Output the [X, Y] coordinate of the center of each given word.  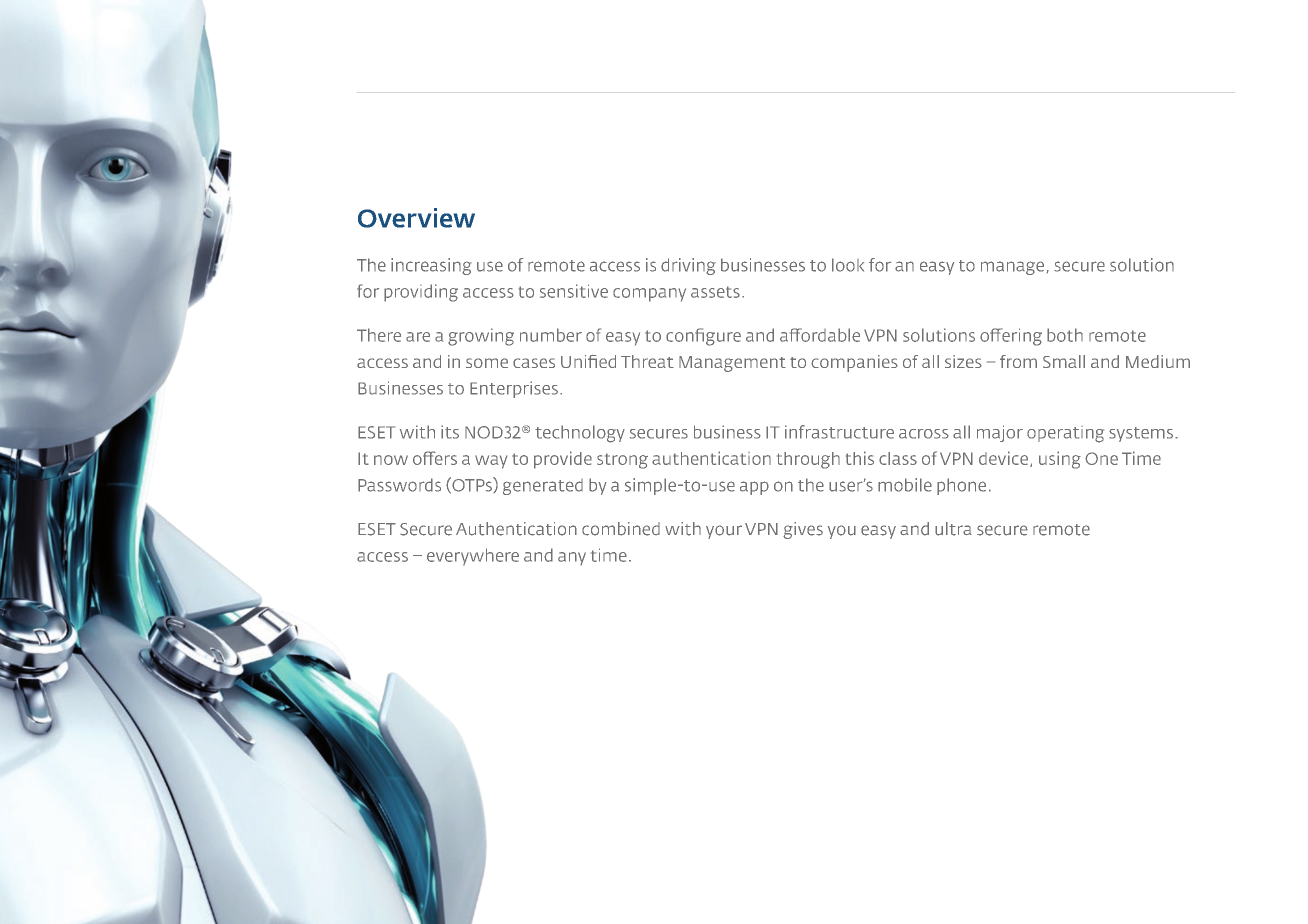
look [848, 265]
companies [854, 363]
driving [688, 266]
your [724, 532]
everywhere [473, 557]
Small [1064, 361]
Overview [416, 218]
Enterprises [514, 389]
